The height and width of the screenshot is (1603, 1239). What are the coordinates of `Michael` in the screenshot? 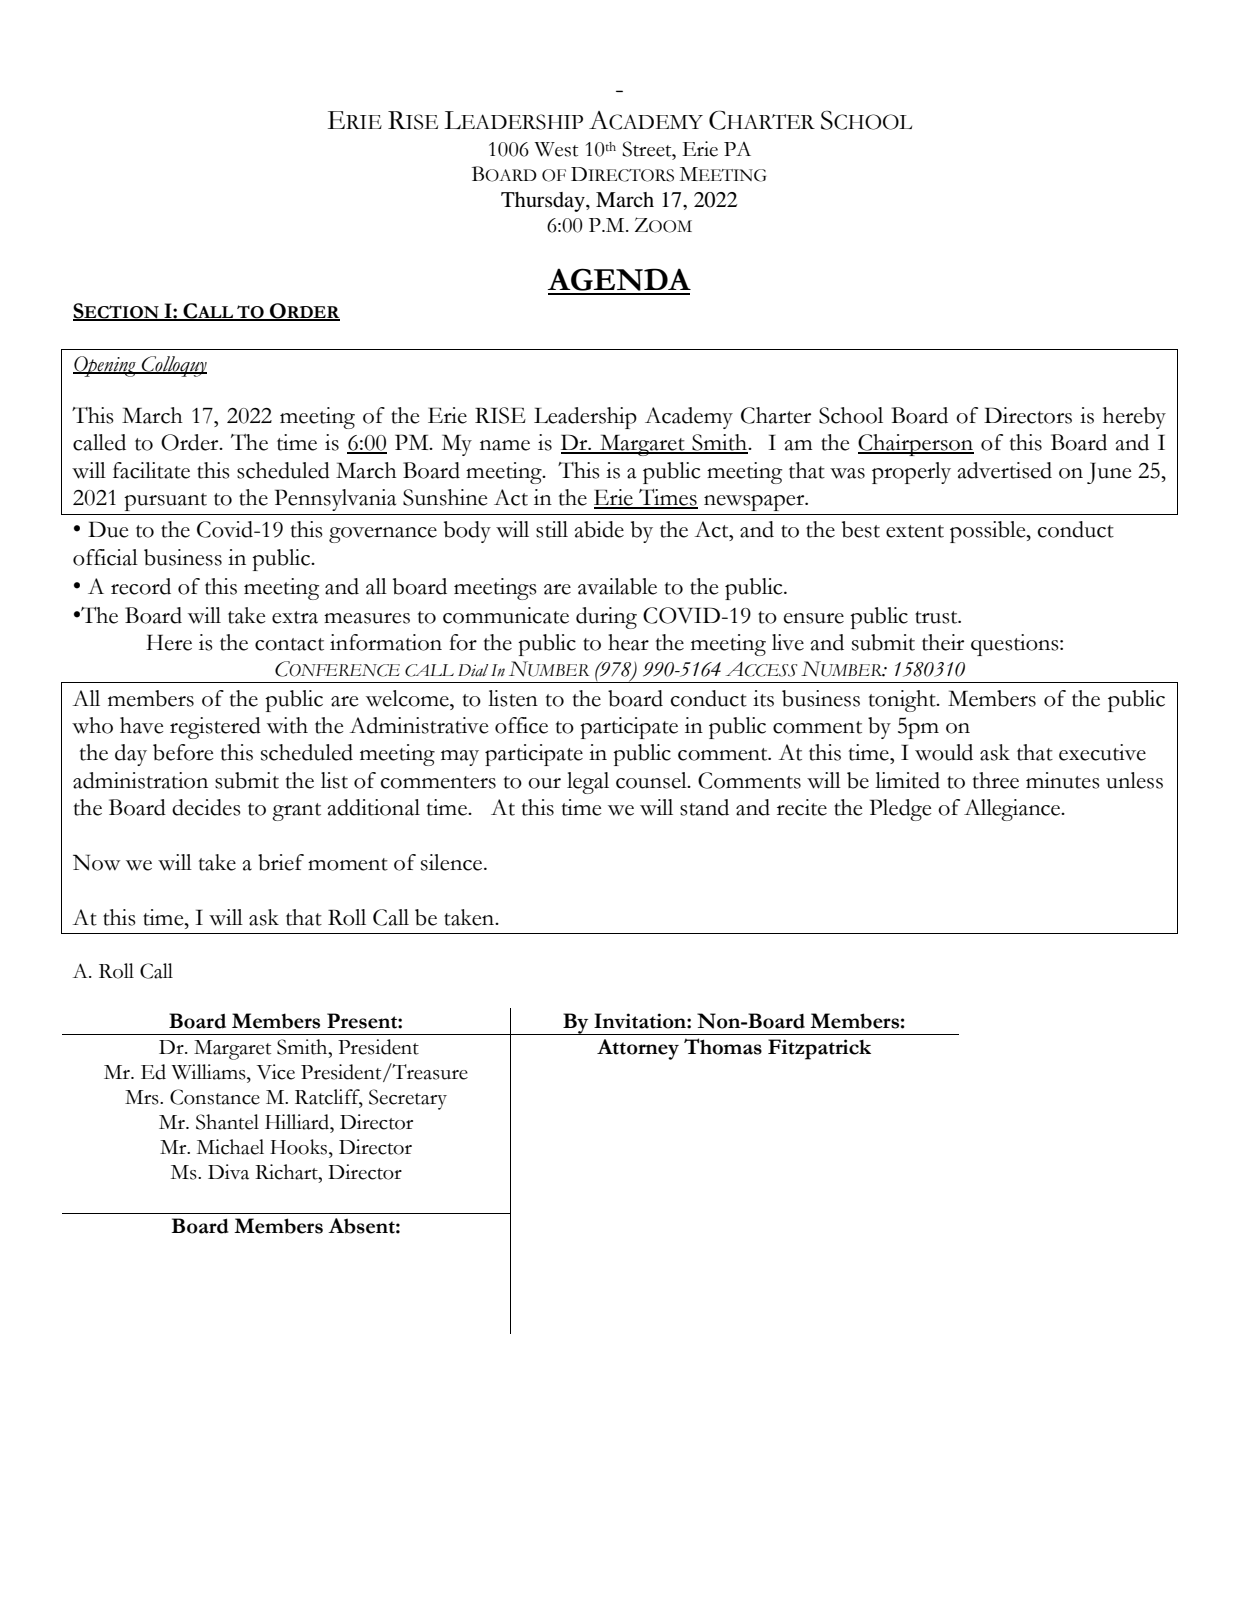 It's located at (230, 1147).
